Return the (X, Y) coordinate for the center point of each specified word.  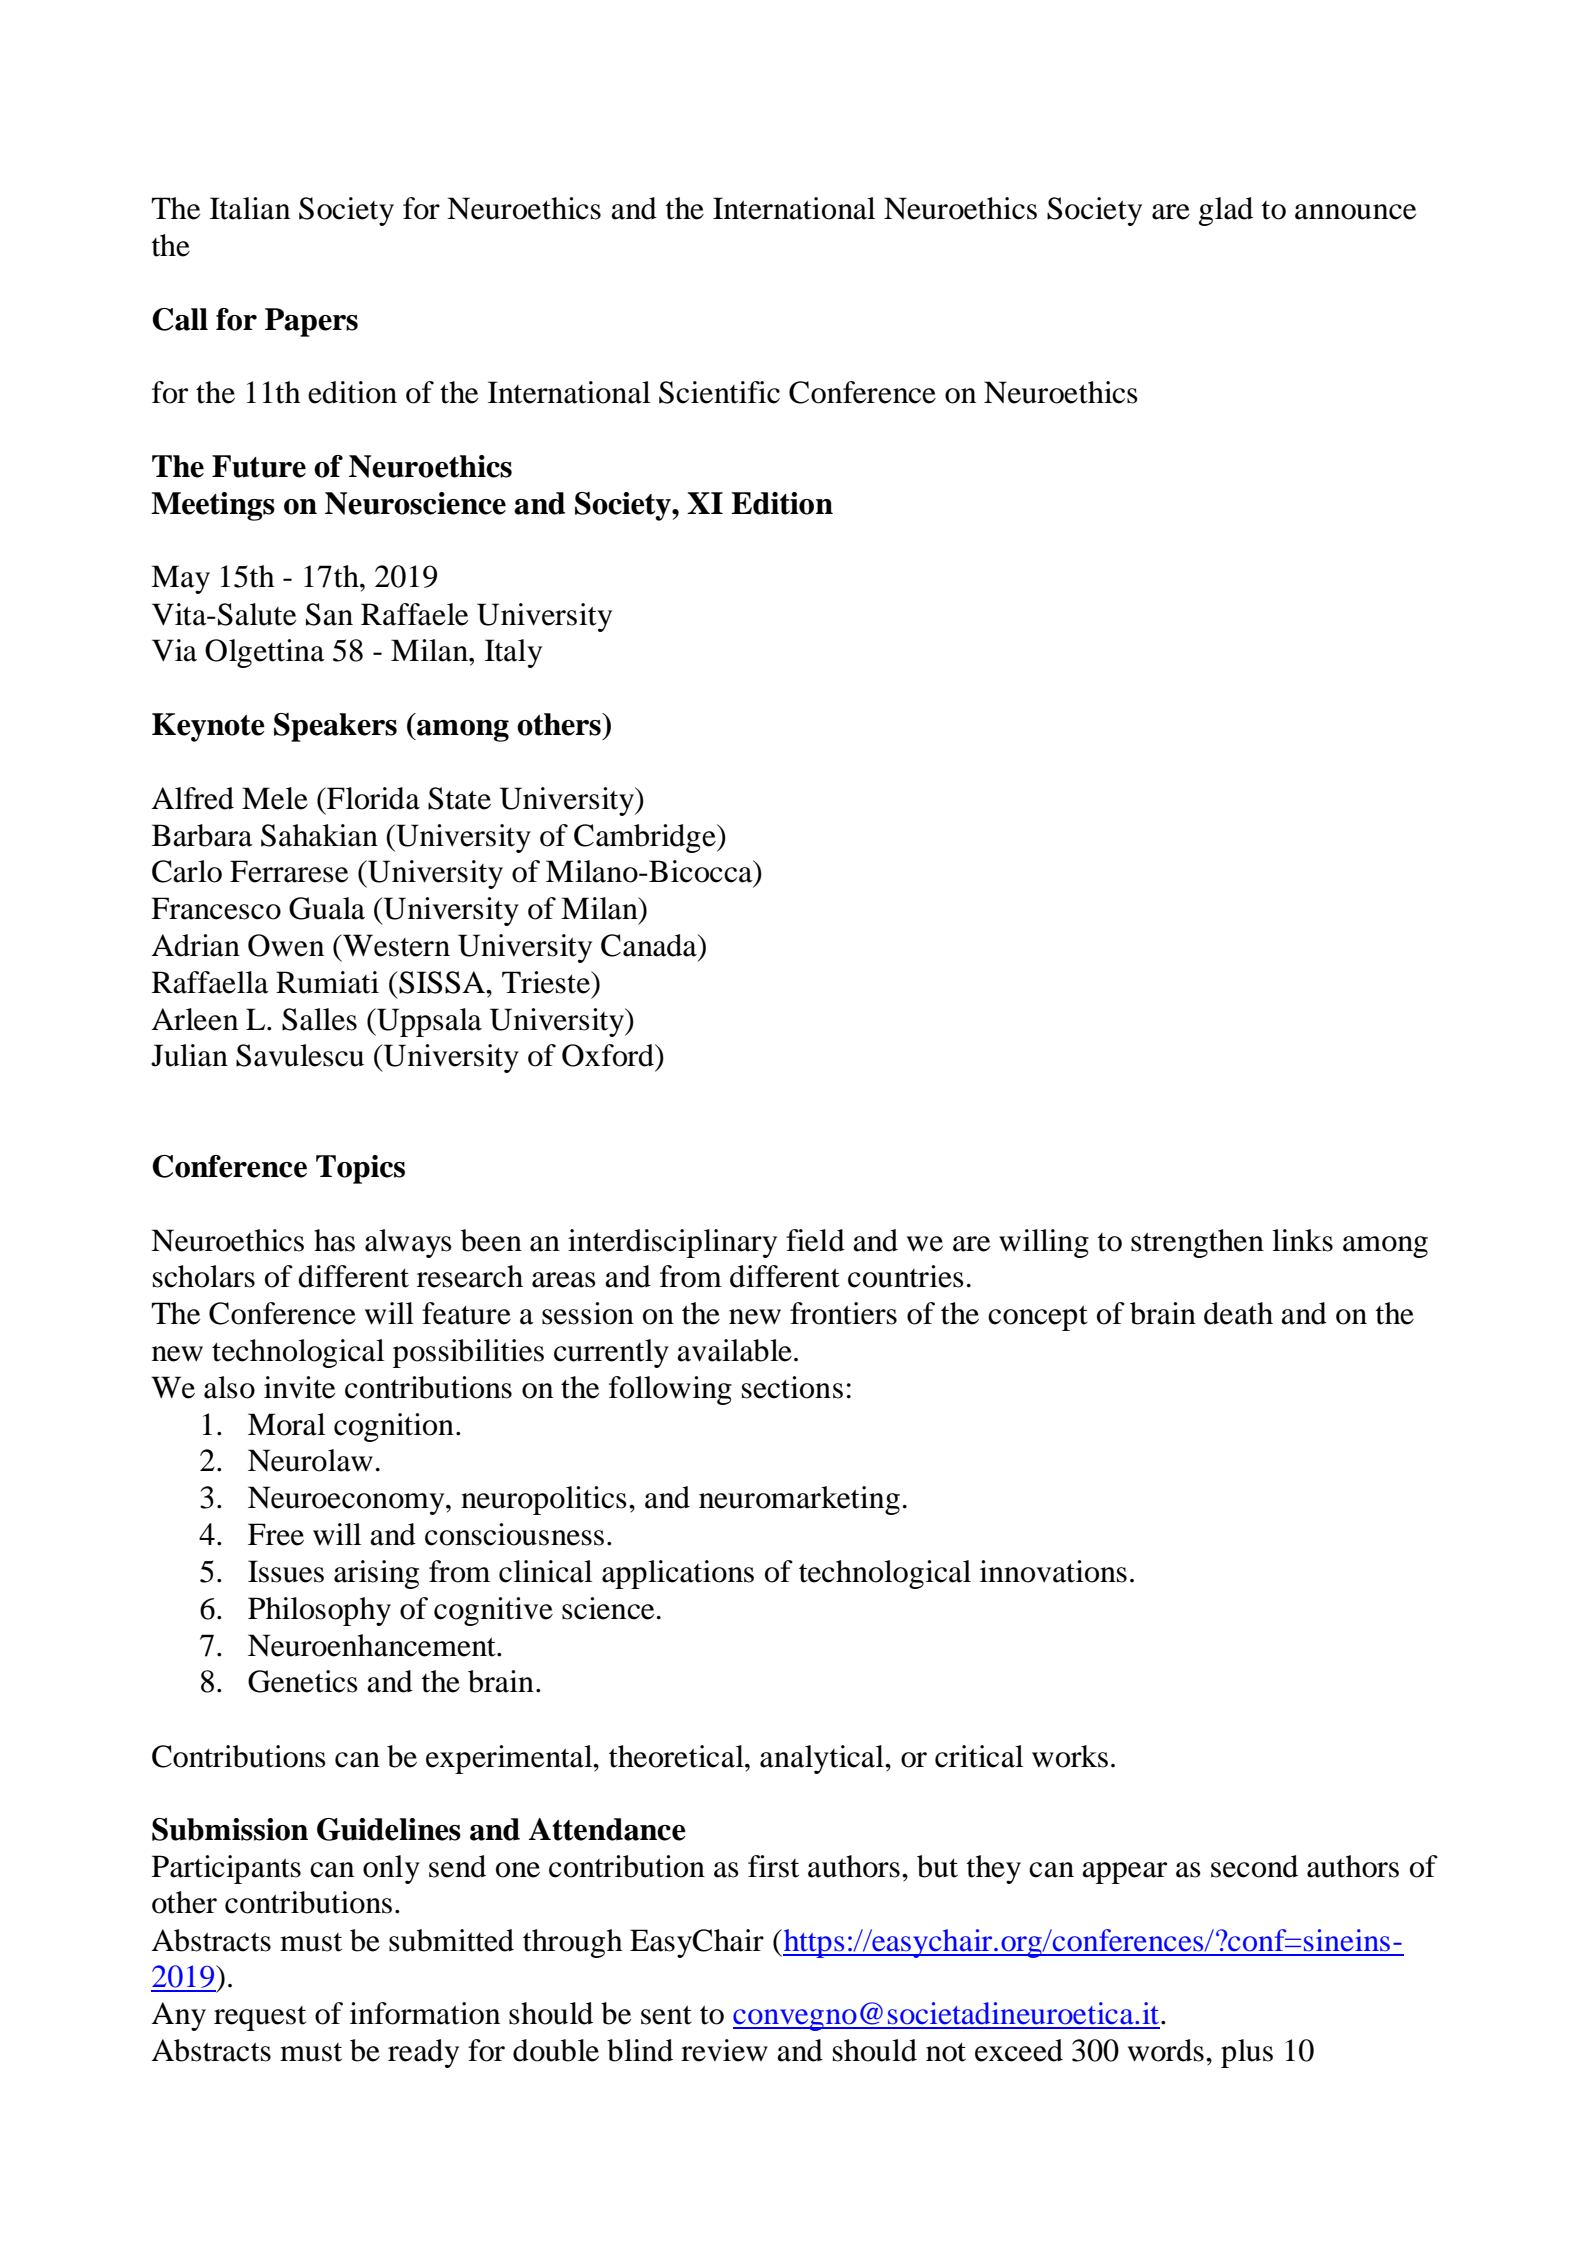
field (815, 1240)
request (260, 2018)
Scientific (719, 392)
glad (1226, 211)
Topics (360, 1169)
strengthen (1197, 1243)
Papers (311, 322)
